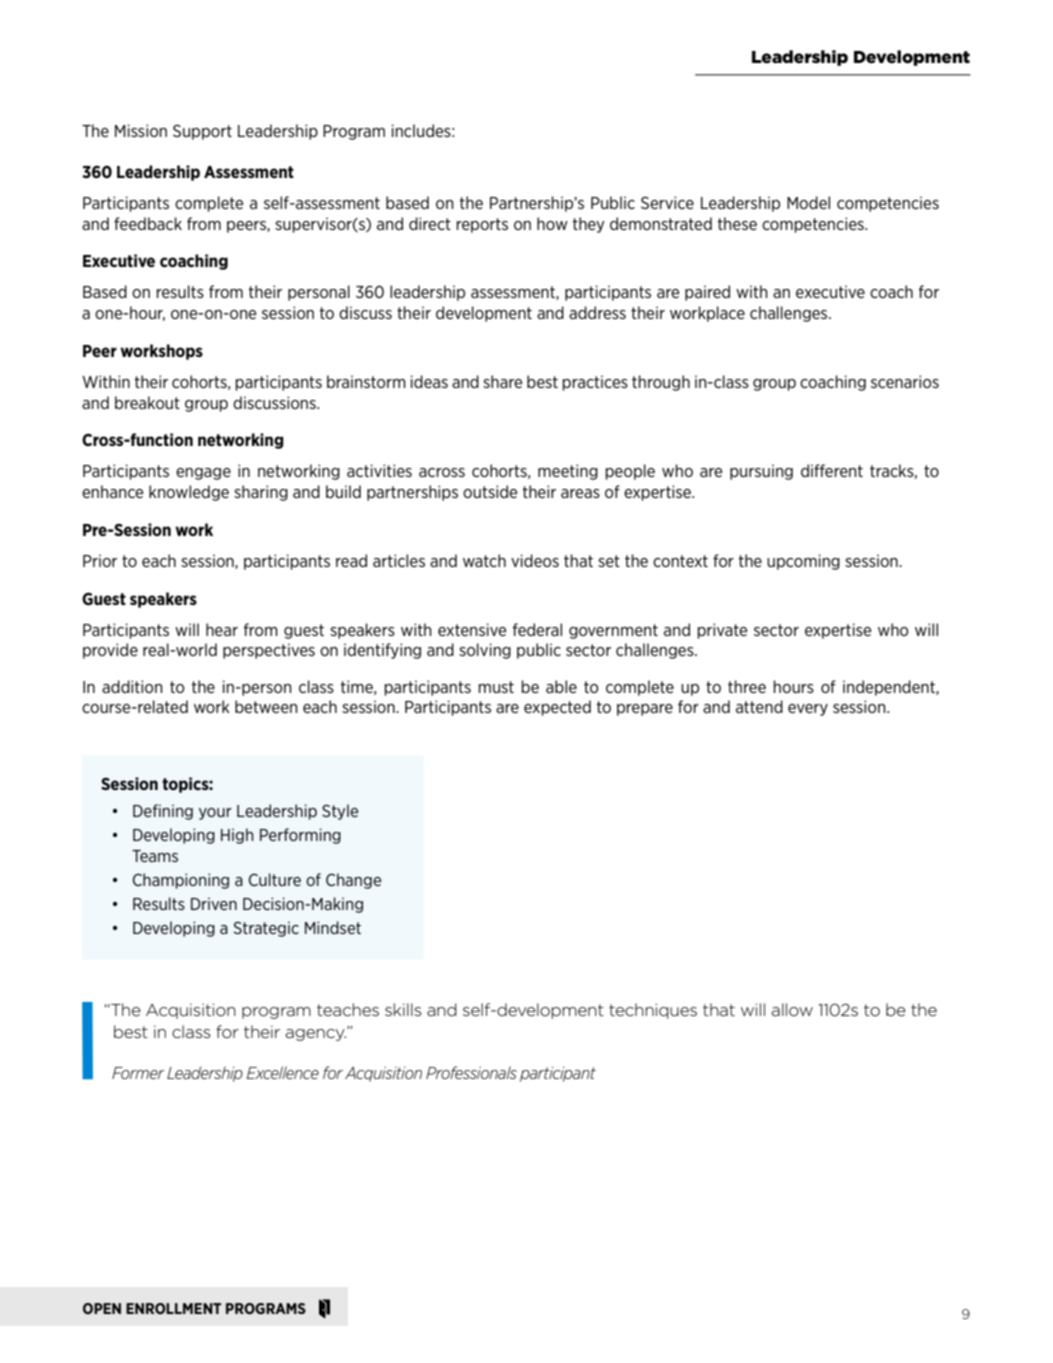 This image has width=1053, height=1363. Describe the element at coordinates (266, 929) in the image. I see `Strategic` at that location.
